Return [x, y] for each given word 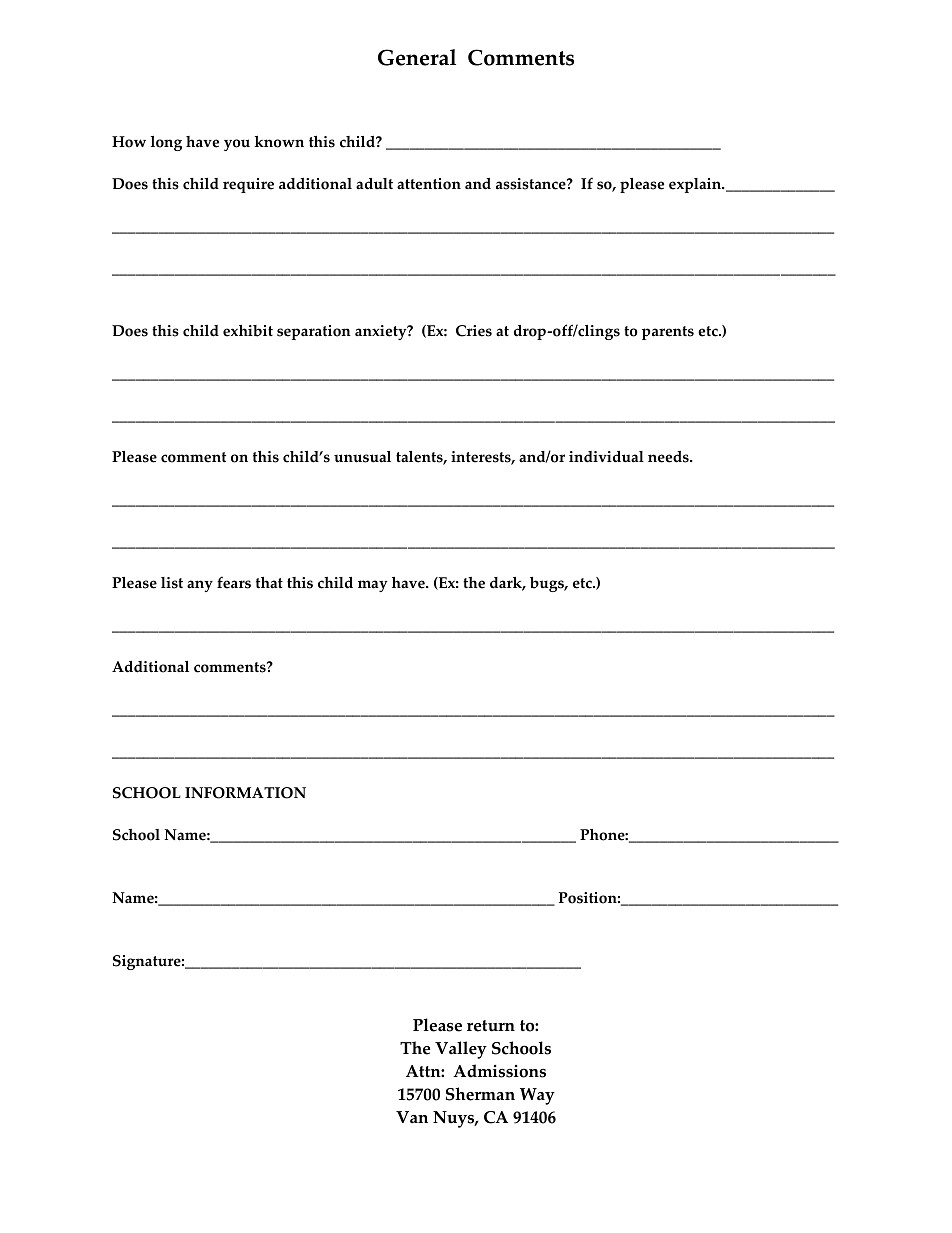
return [491, 1026]
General [417, 57]
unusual [362, 457]
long [166, 143]
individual [606, 457]
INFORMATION [245, 793]
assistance [532, 184]
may [373, 586]
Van [412, 1117]
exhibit [248, 331]
